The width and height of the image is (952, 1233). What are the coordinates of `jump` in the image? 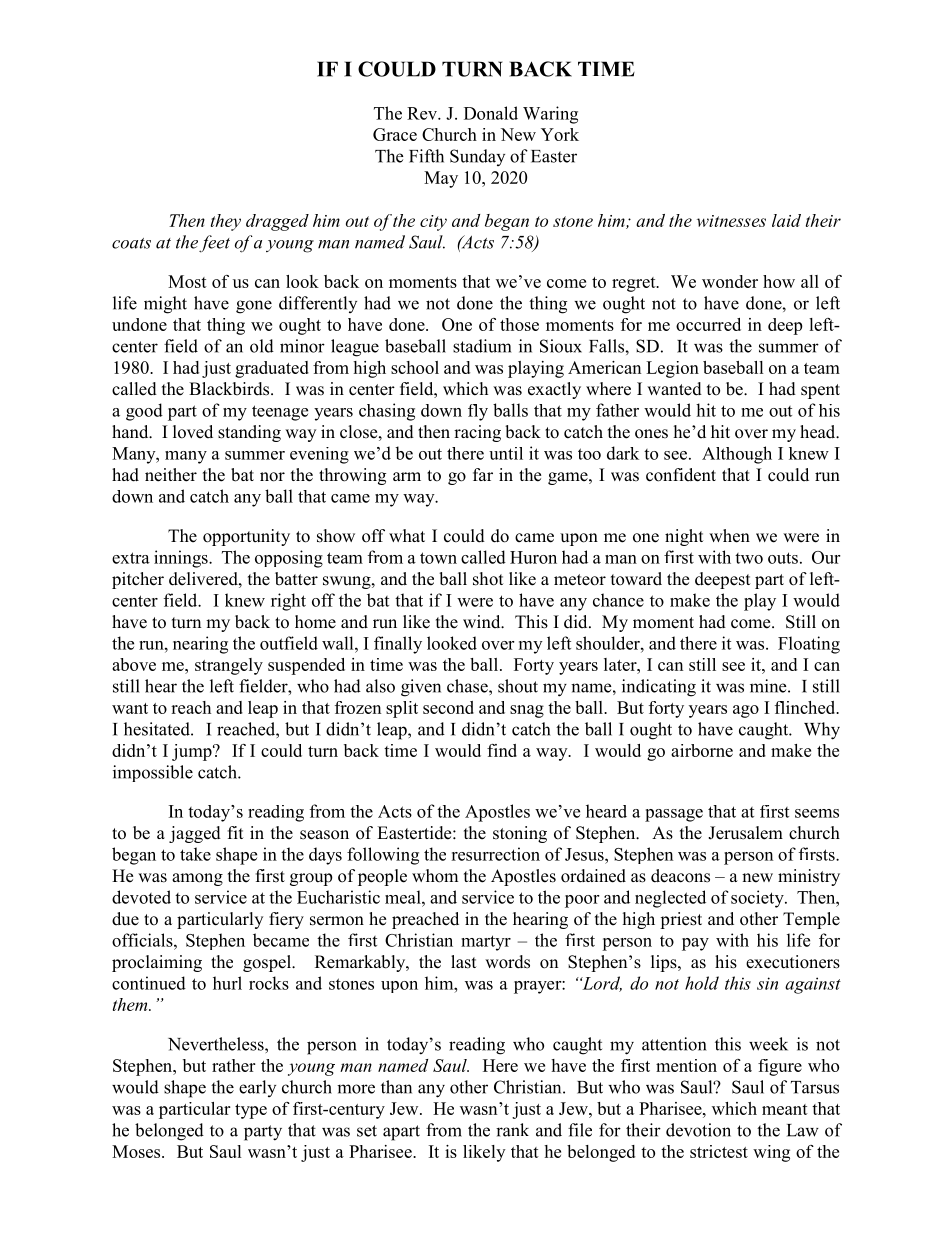 It's located at (193, 752).
